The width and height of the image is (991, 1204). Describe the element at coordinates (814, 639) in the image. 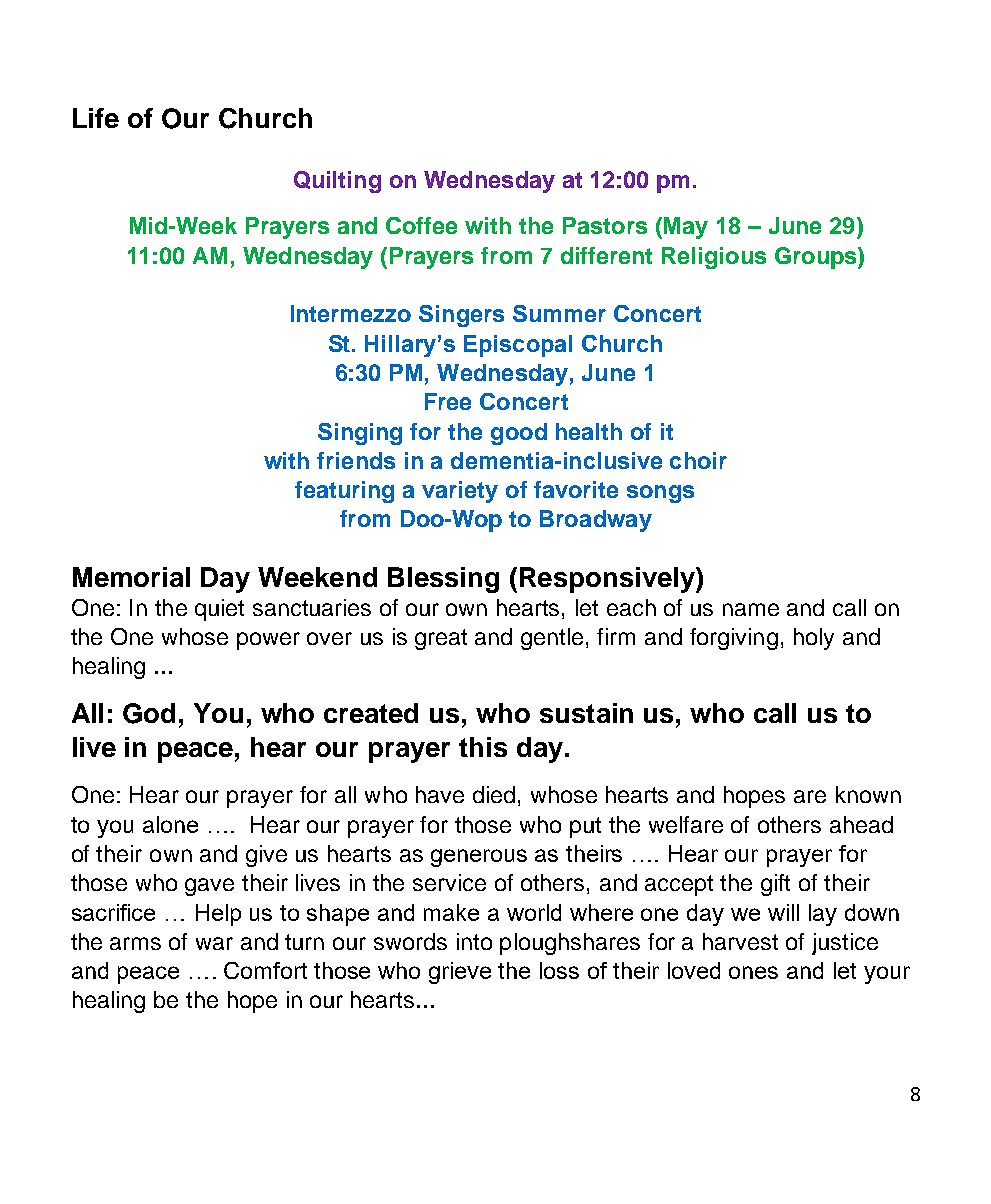

I see `holy` at that location.
